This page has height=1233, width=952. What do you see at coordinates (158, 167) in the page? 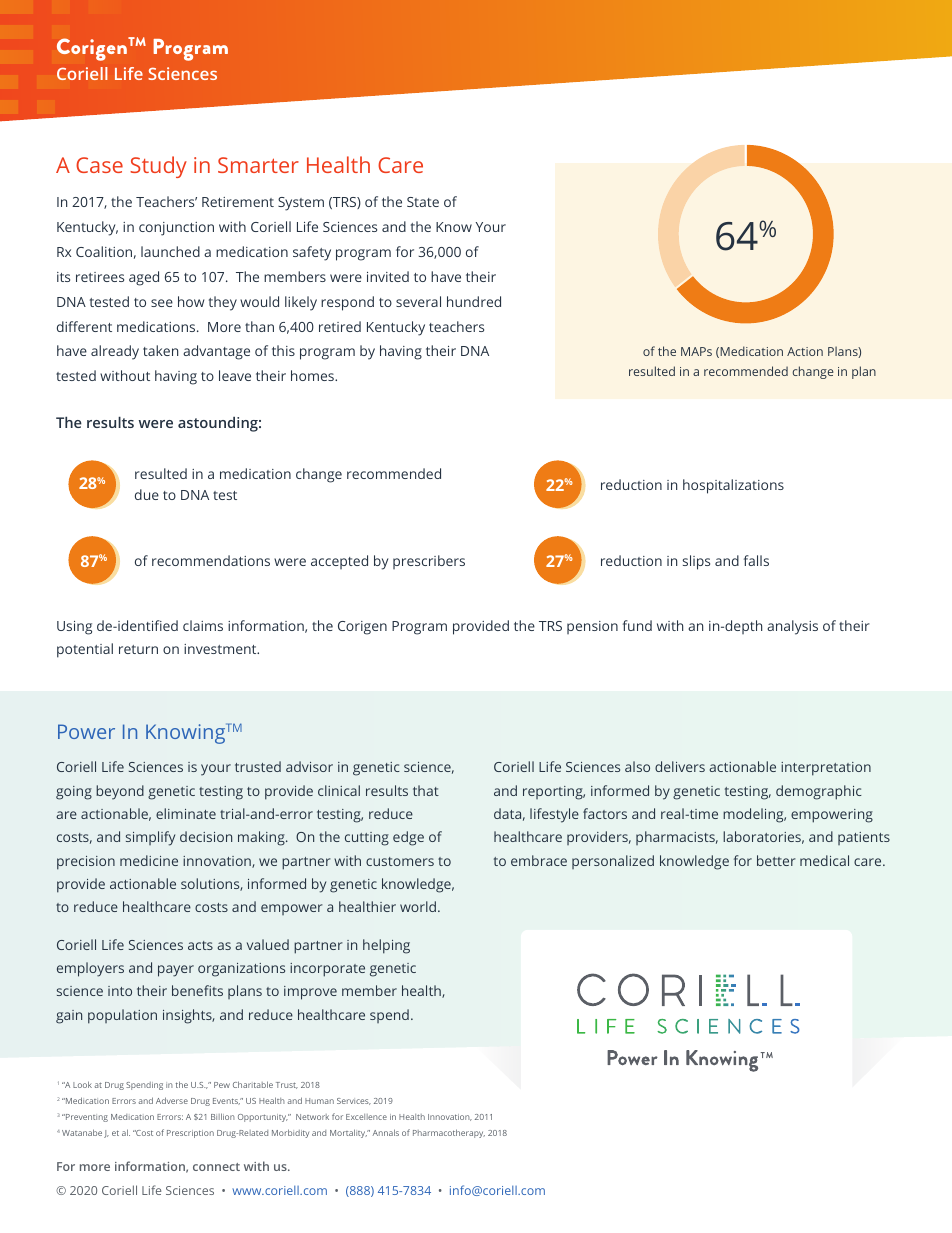
I see `Study` at bounding box center [158, 167].
